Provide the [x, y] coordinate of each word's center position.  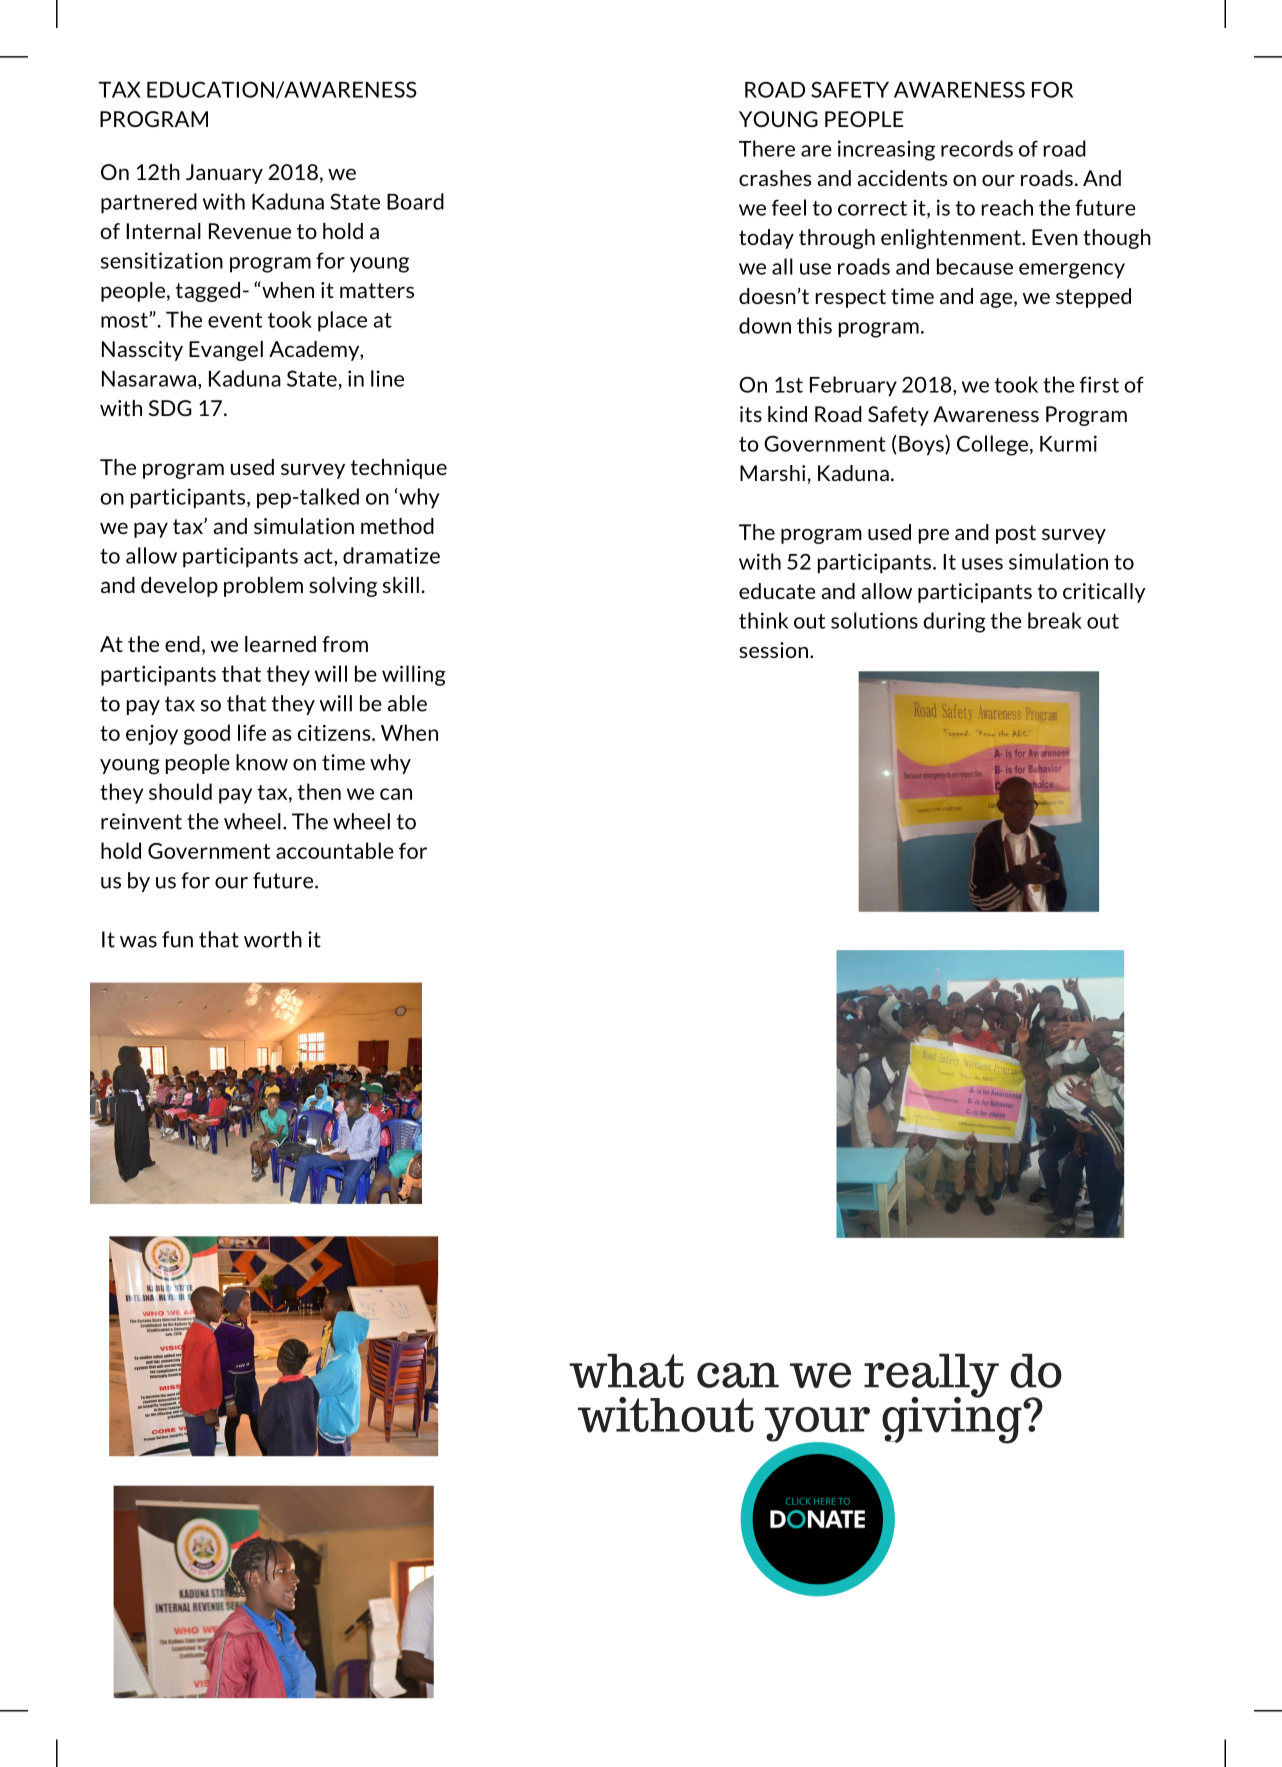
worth [273, 939]
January [224, 174]
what [626, 1370]
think [763, 620]
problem [263, 587]
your [817, 1425]
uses [982, 564]
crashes [775, 178]
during [954, 622]
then [319, 791]
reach [1007, 207]
